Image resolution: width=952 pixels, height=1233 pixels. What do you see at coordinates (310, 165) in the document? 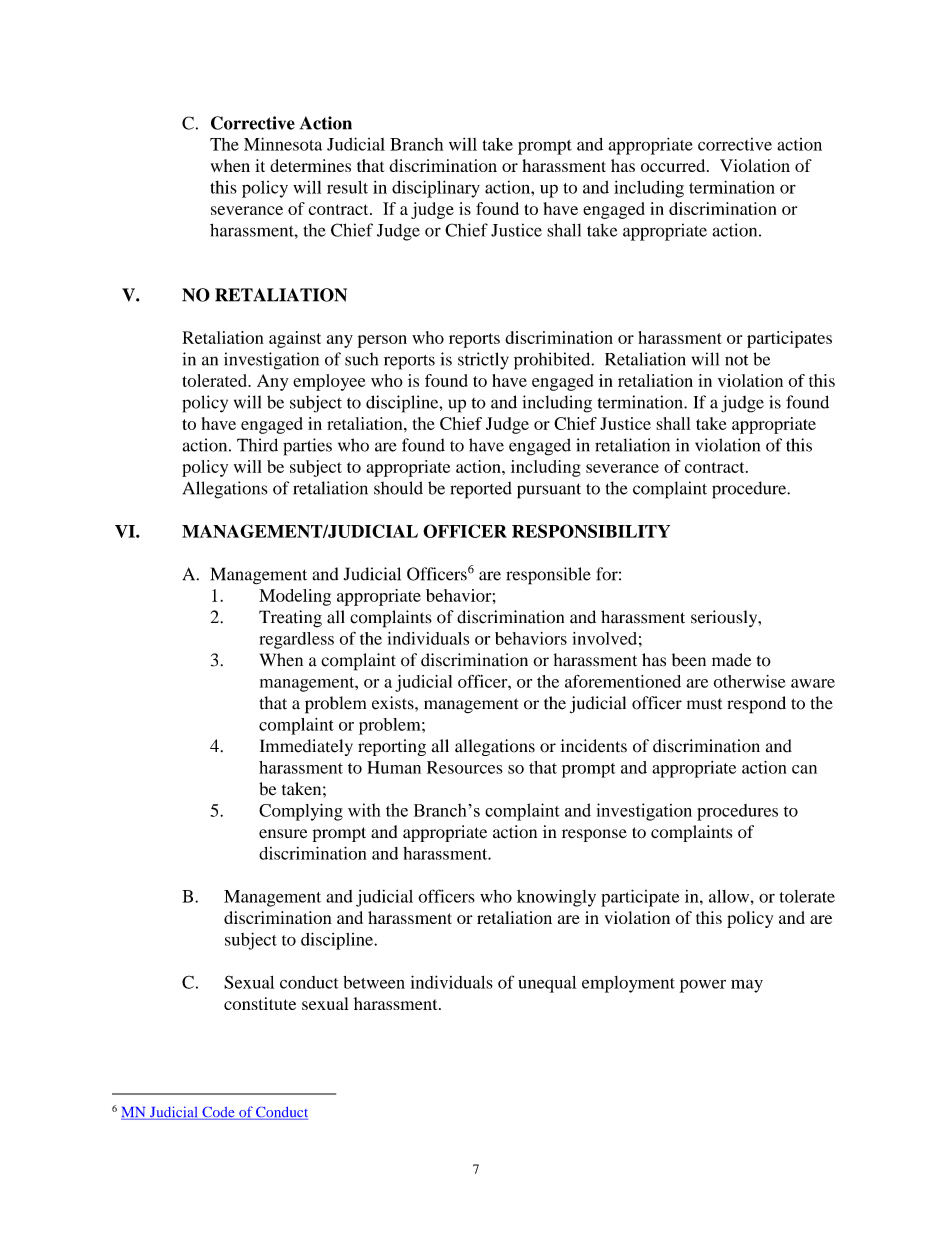
I see `determines` at bounding box center [310, 165].
